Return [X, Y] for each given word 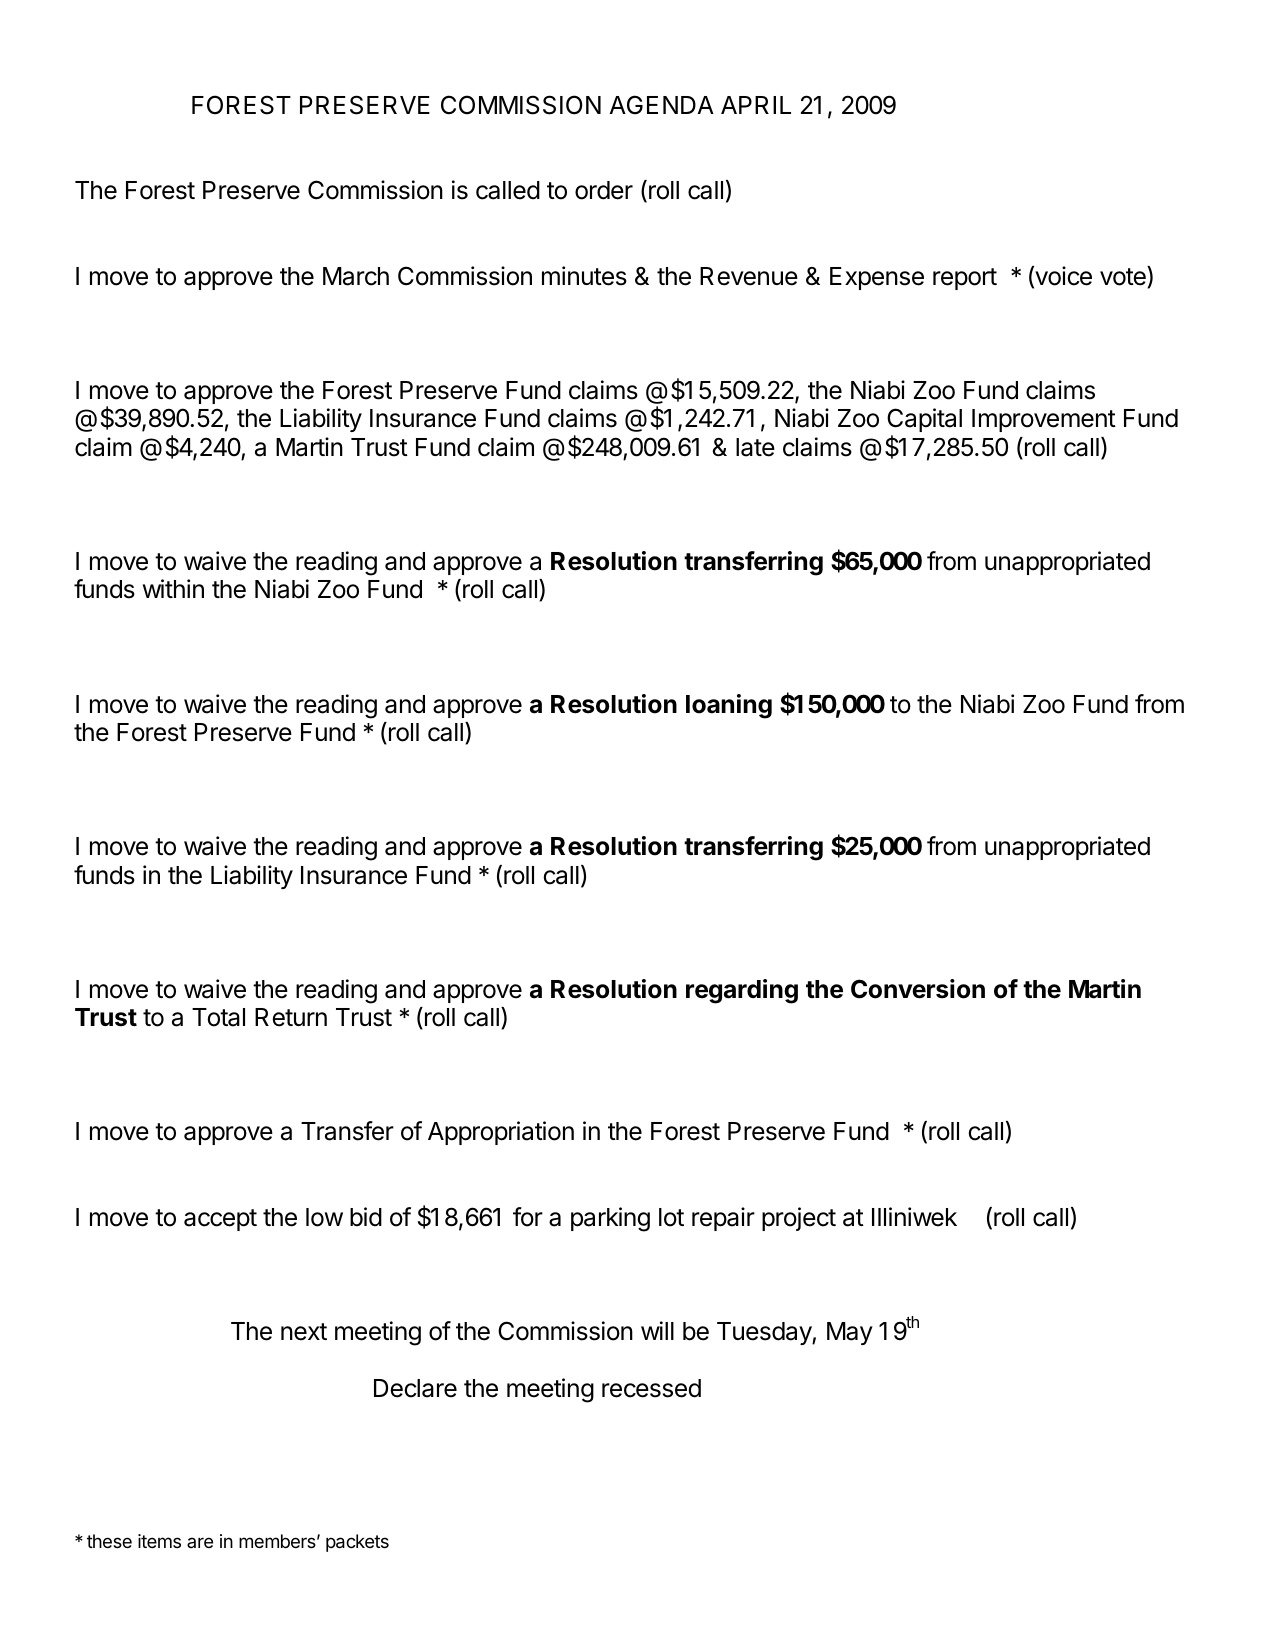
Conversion [918, 989]
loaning [729, 706]
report [965, 279]
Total [218, 1017]
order [604, 190]
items [159, 1541]
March [356, 276]
